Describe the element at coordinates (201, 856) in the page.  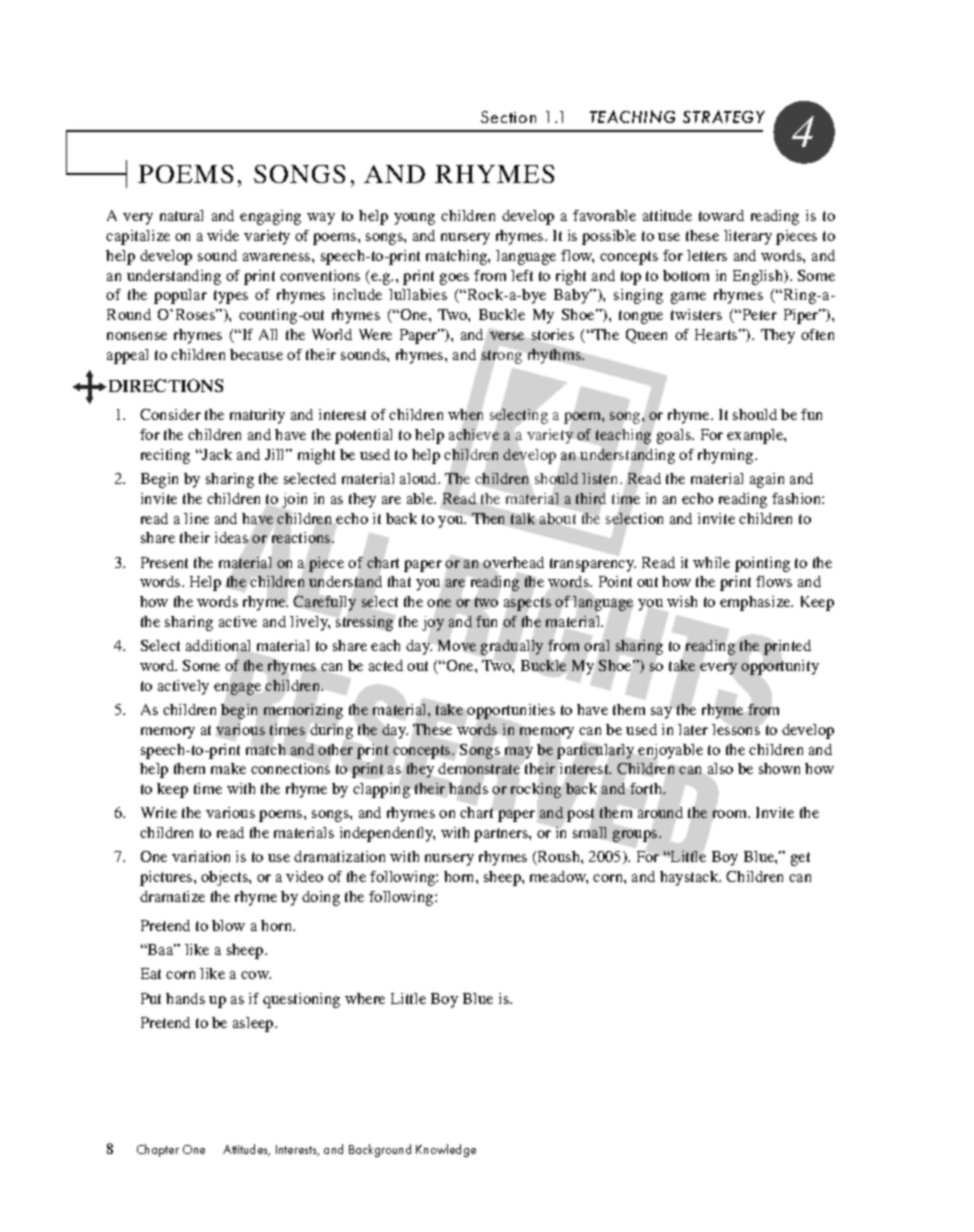
I see `variation` at that location.
